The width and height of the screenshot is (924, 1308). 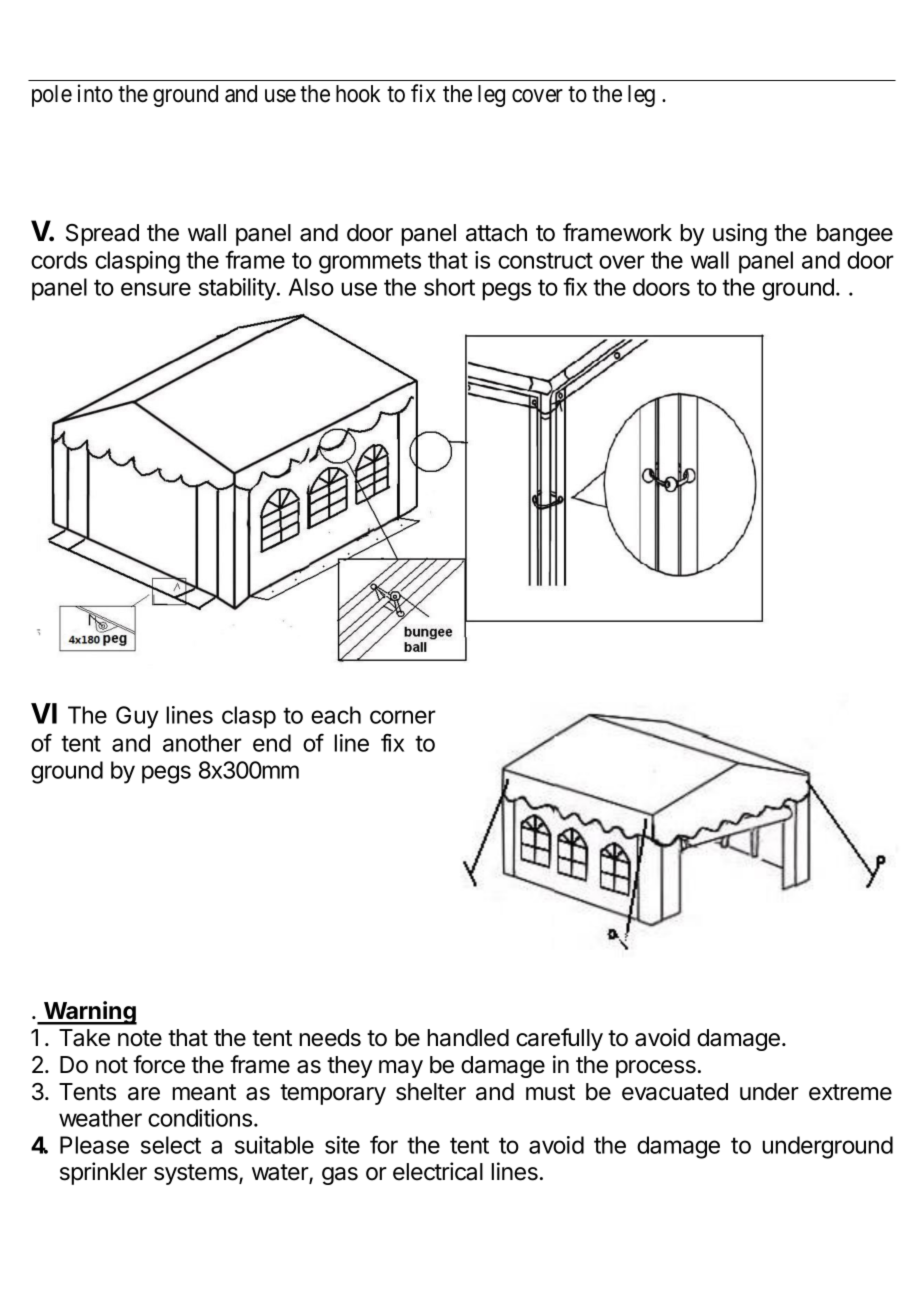 What do you see at coordinates (656, 1069) in the screenshot?
I see `process` at bounding box center [656, 1069].
